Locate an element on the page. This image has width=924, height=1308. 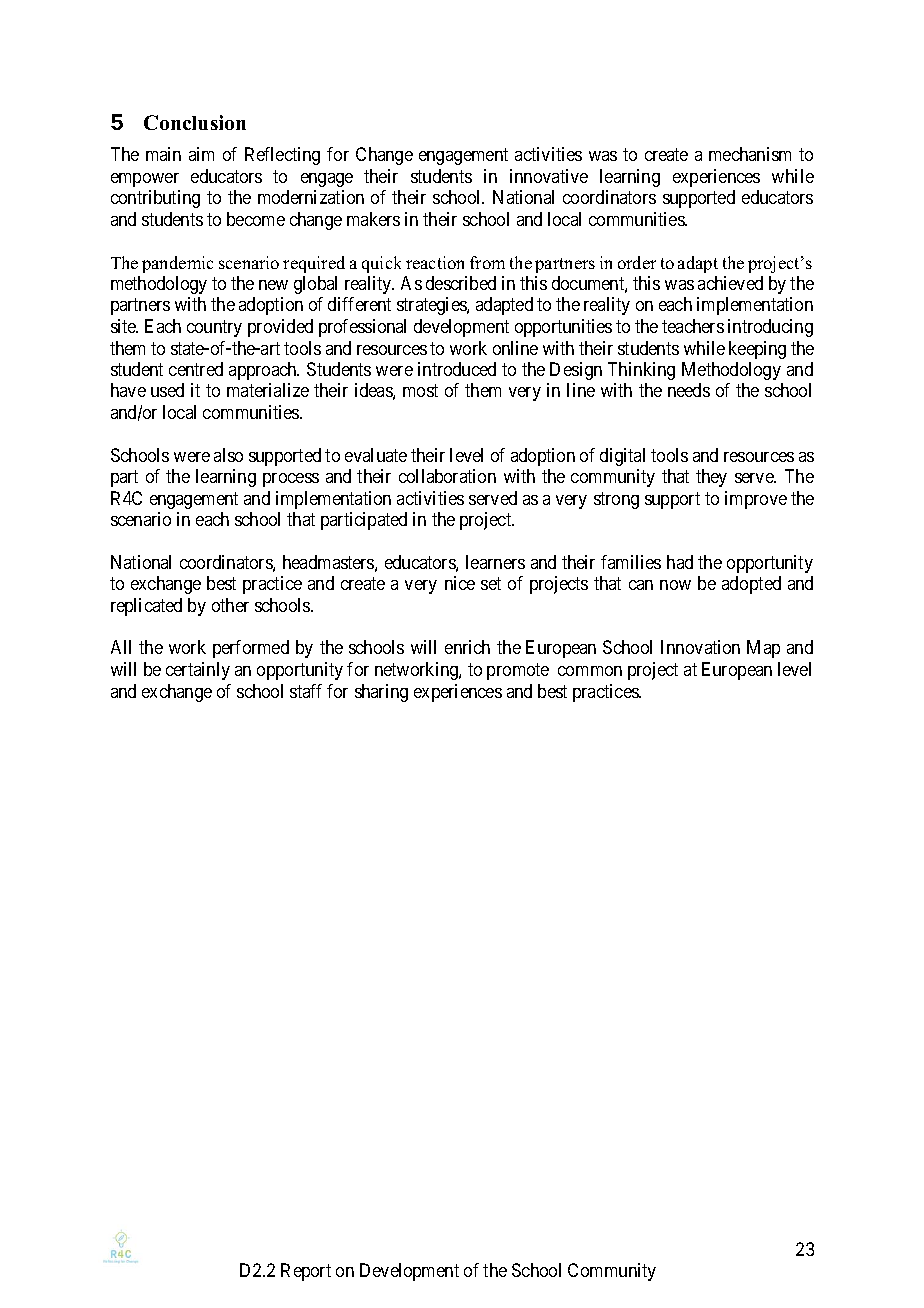
collaboration is located at coordinates (447, 476).
